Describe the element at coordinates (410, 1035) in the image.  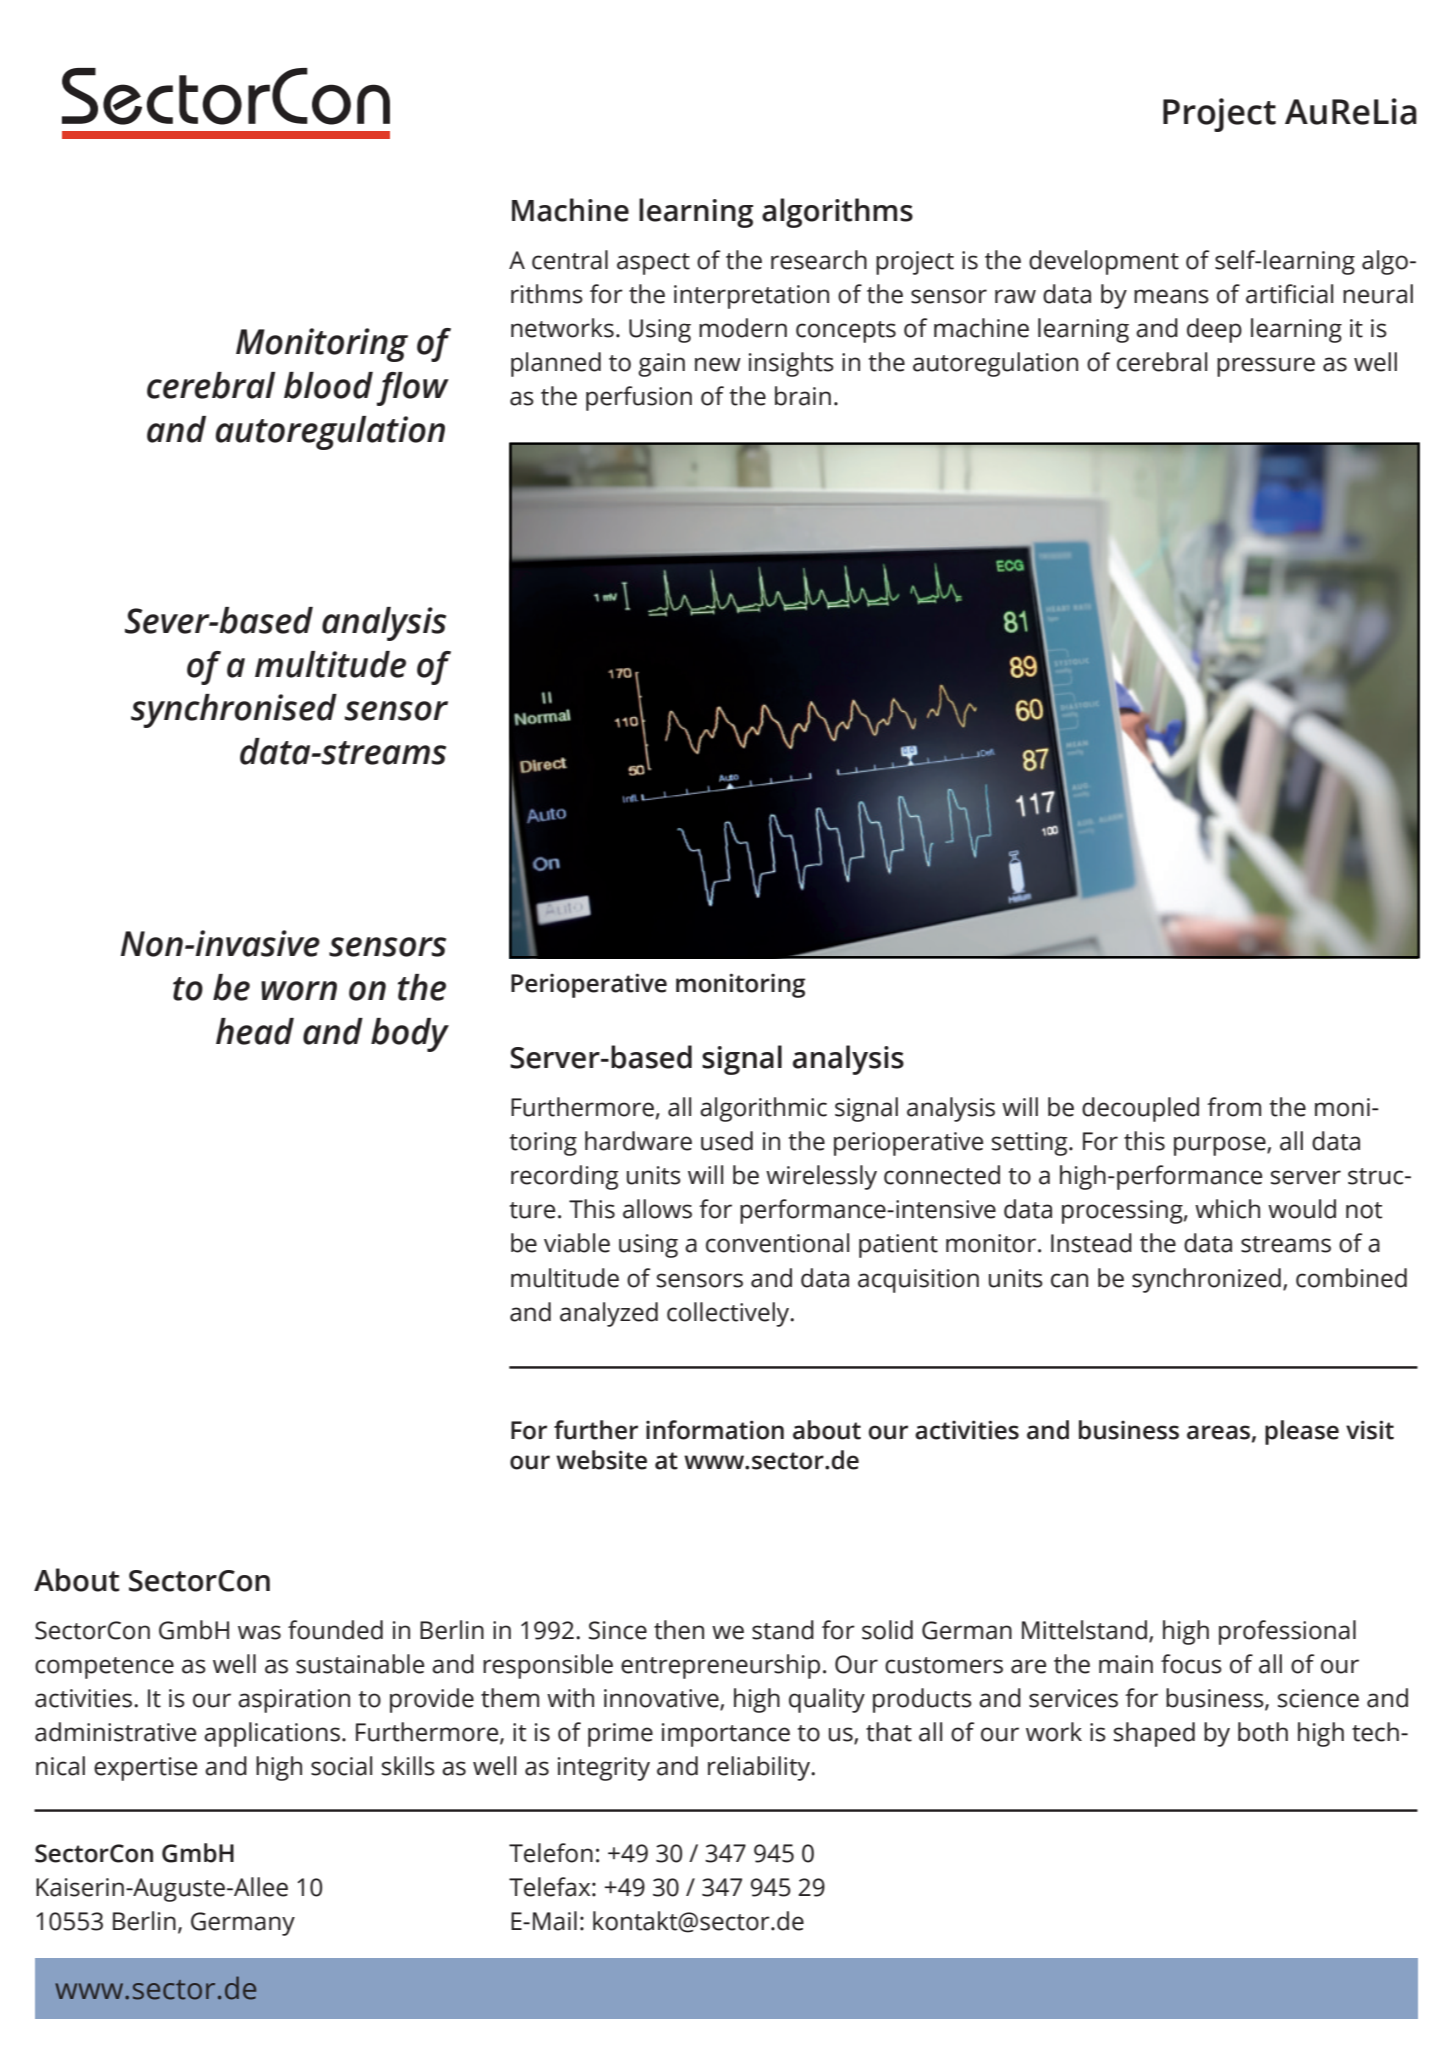
I see `body` at that location.
